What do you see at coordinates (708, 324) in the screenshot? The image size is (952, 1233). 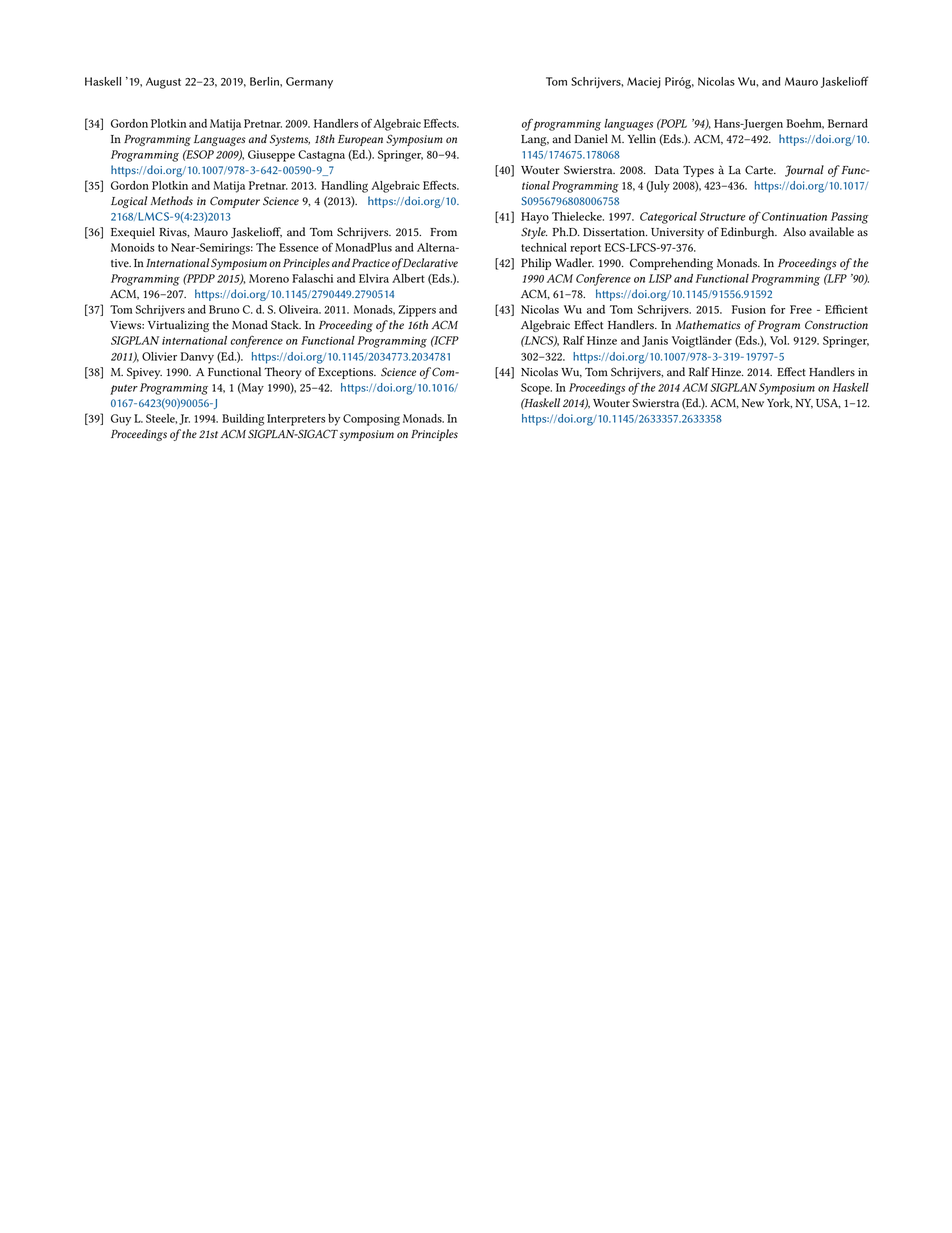 I see `Mathematics` at bounding box center [708, 324].
